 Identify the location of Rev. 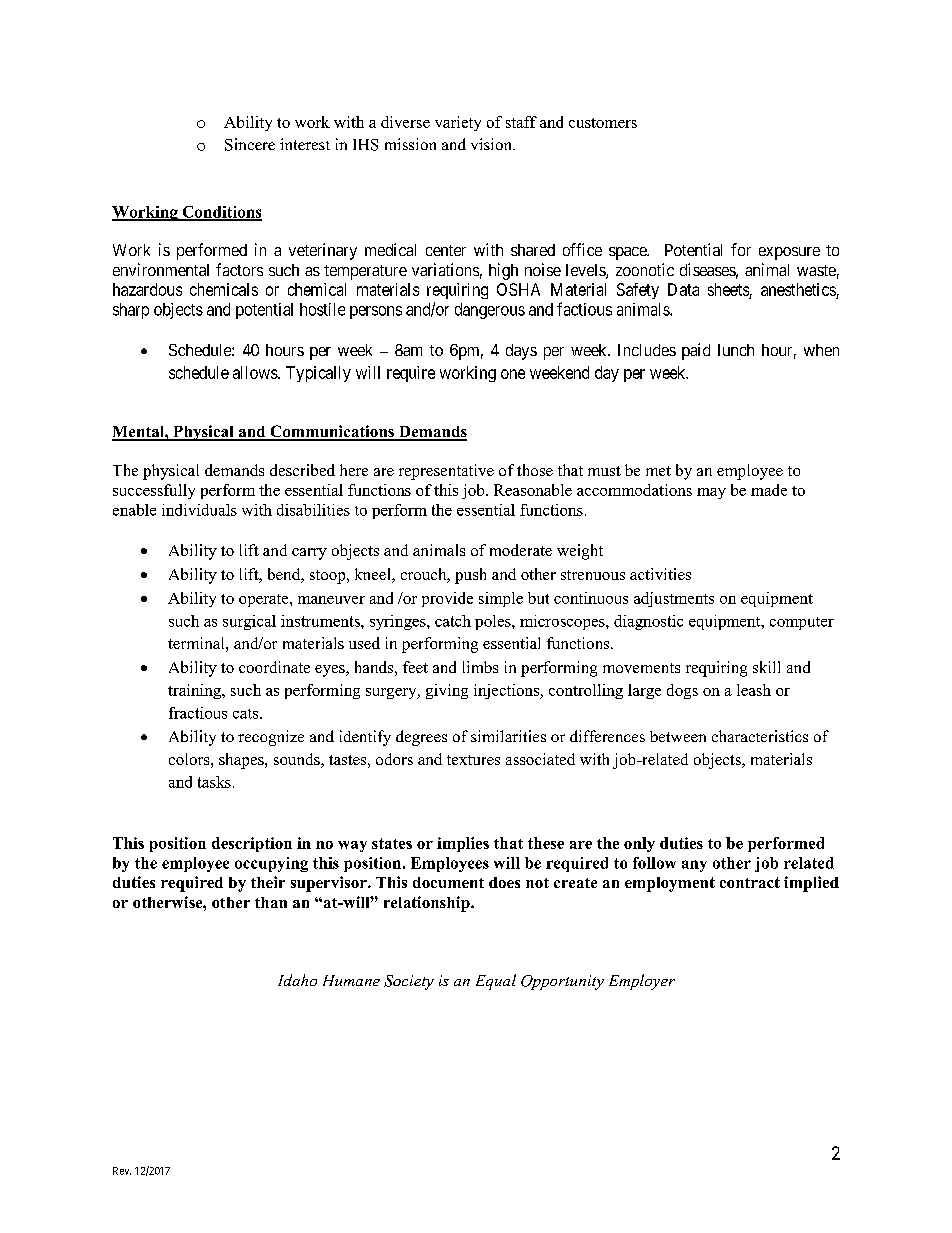
(122, 1171).
